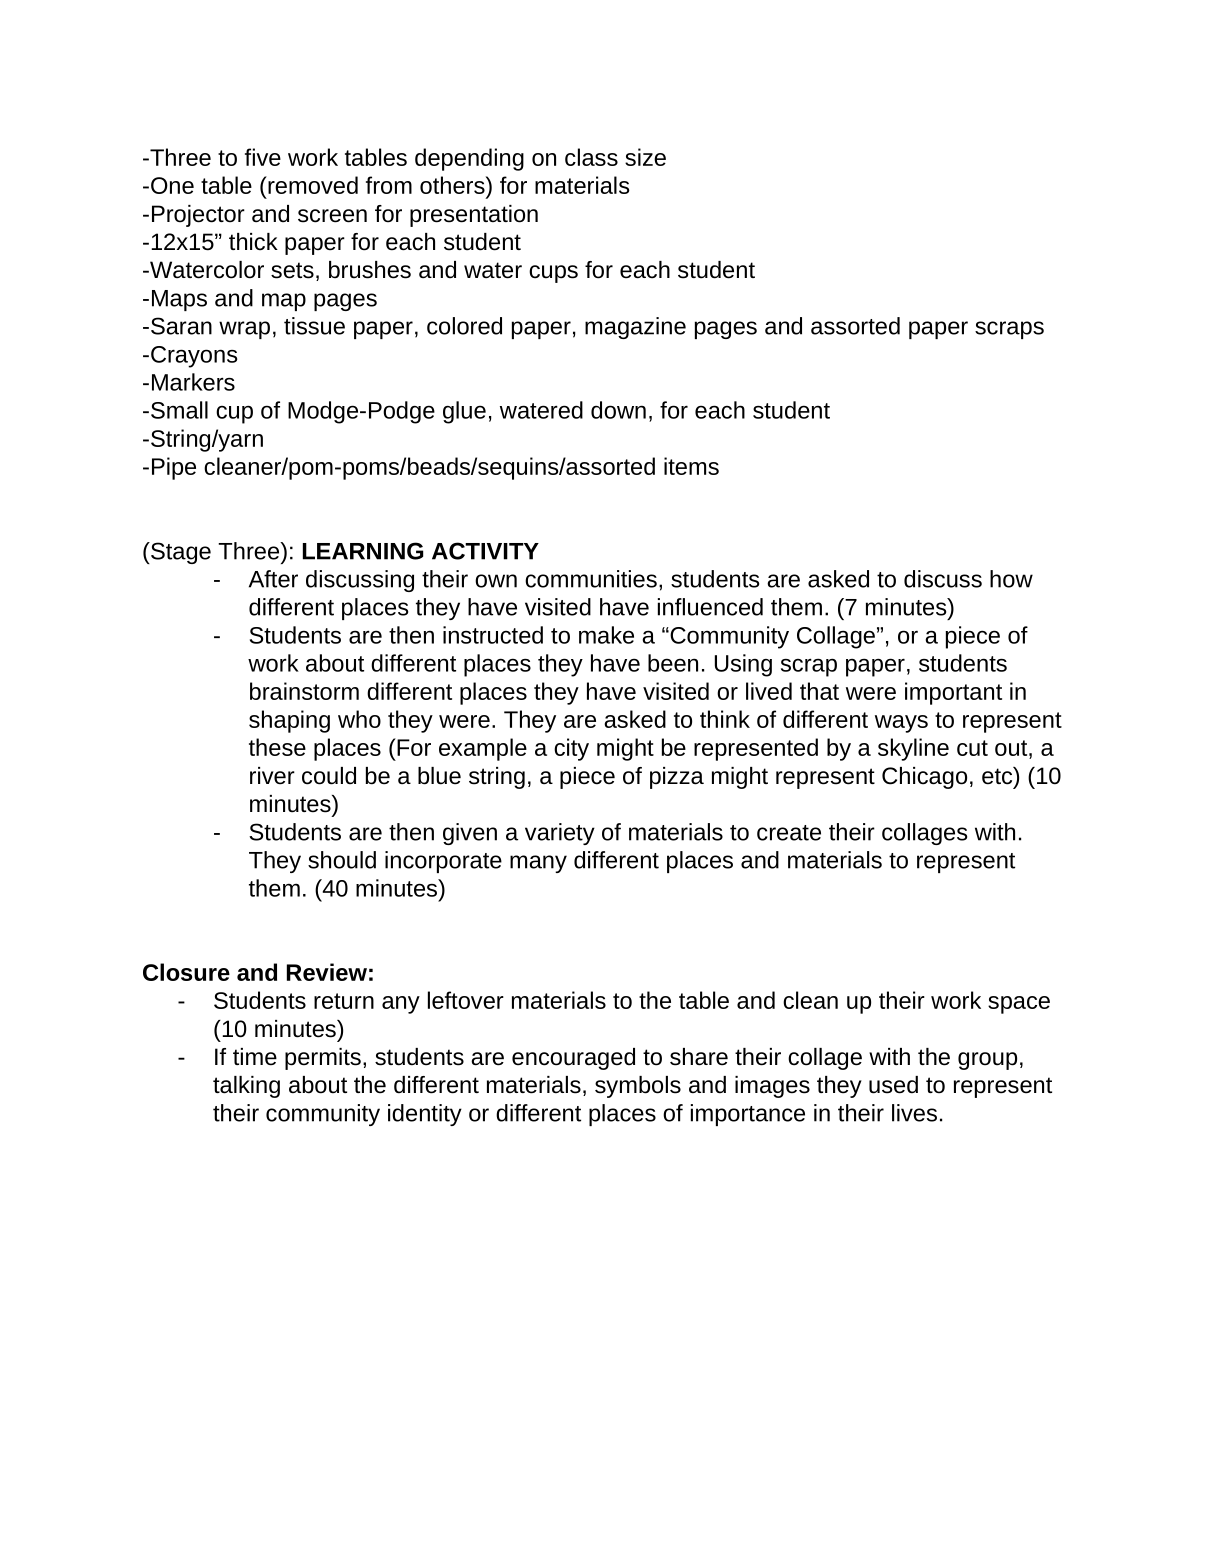 This page has width=1207, height=1562. What do you see at coordinates (893, 1085) in the page?
I see `used` at bounding box center [893, 1085].
